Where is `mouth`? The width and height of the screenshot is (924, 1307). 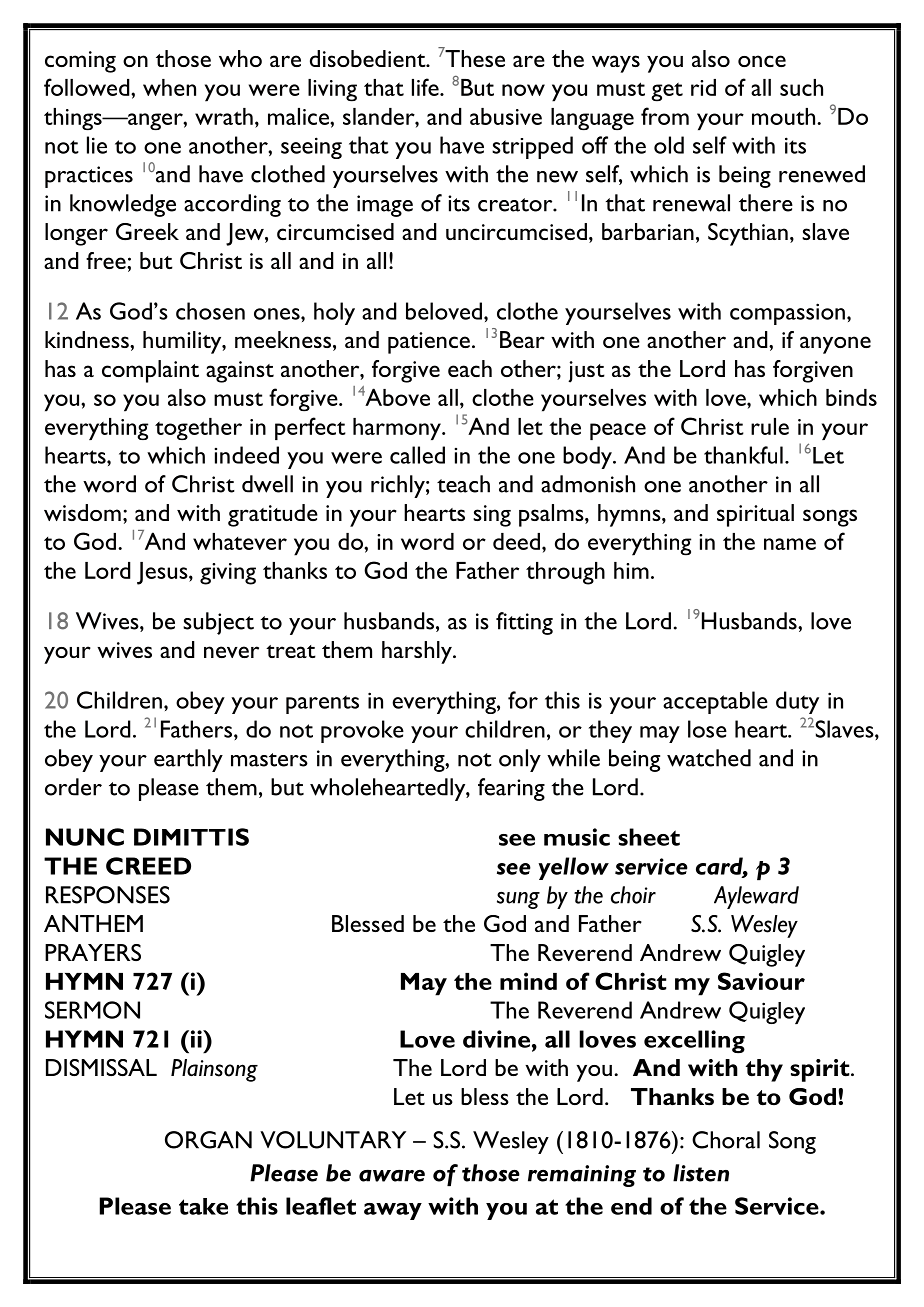 mouth is located at coordinates (785, 116).
